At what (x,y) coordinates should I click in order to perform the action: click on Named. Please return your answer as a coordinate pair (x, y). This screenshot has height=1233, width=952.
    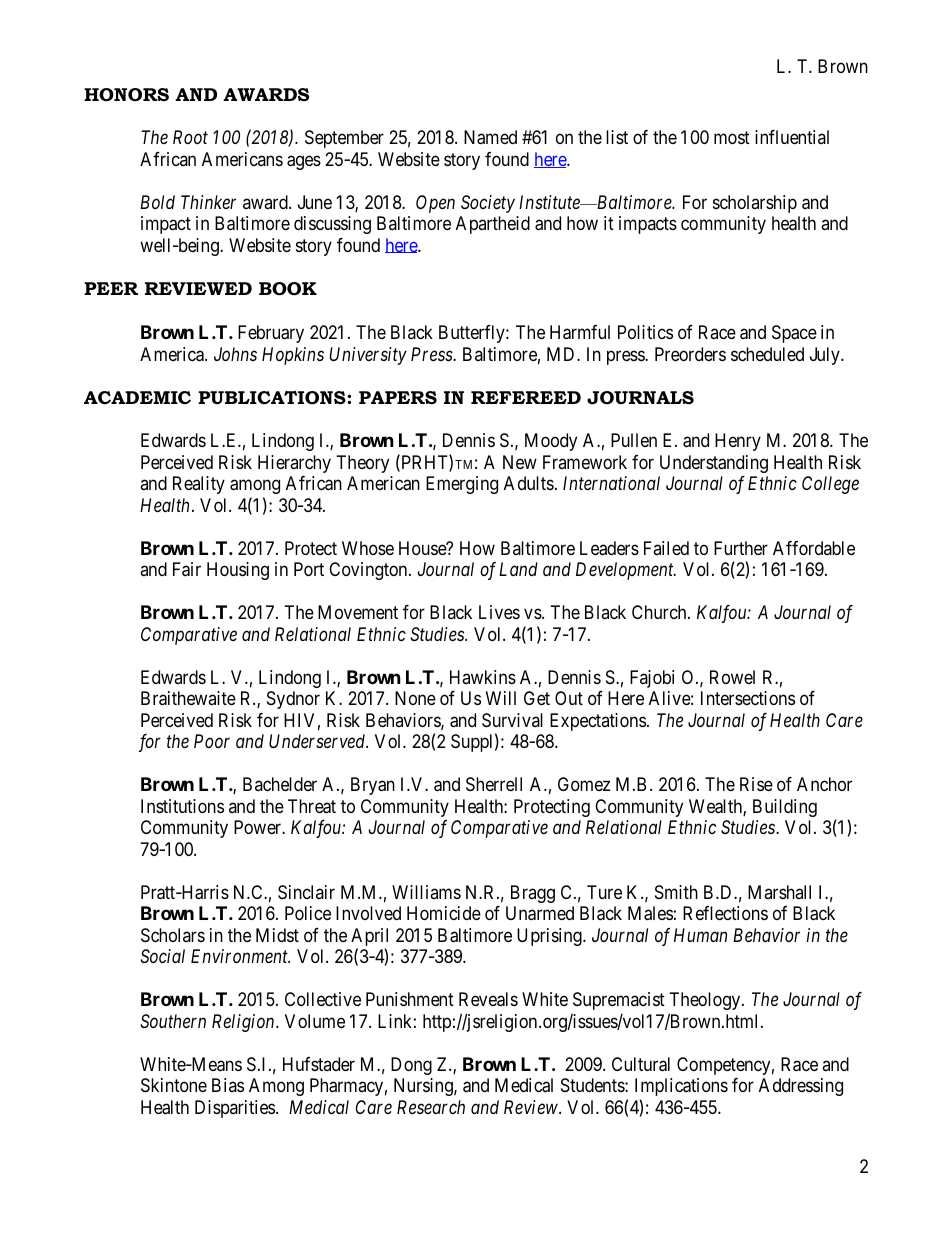
    Looking at the image, I should click on (490, 137).
